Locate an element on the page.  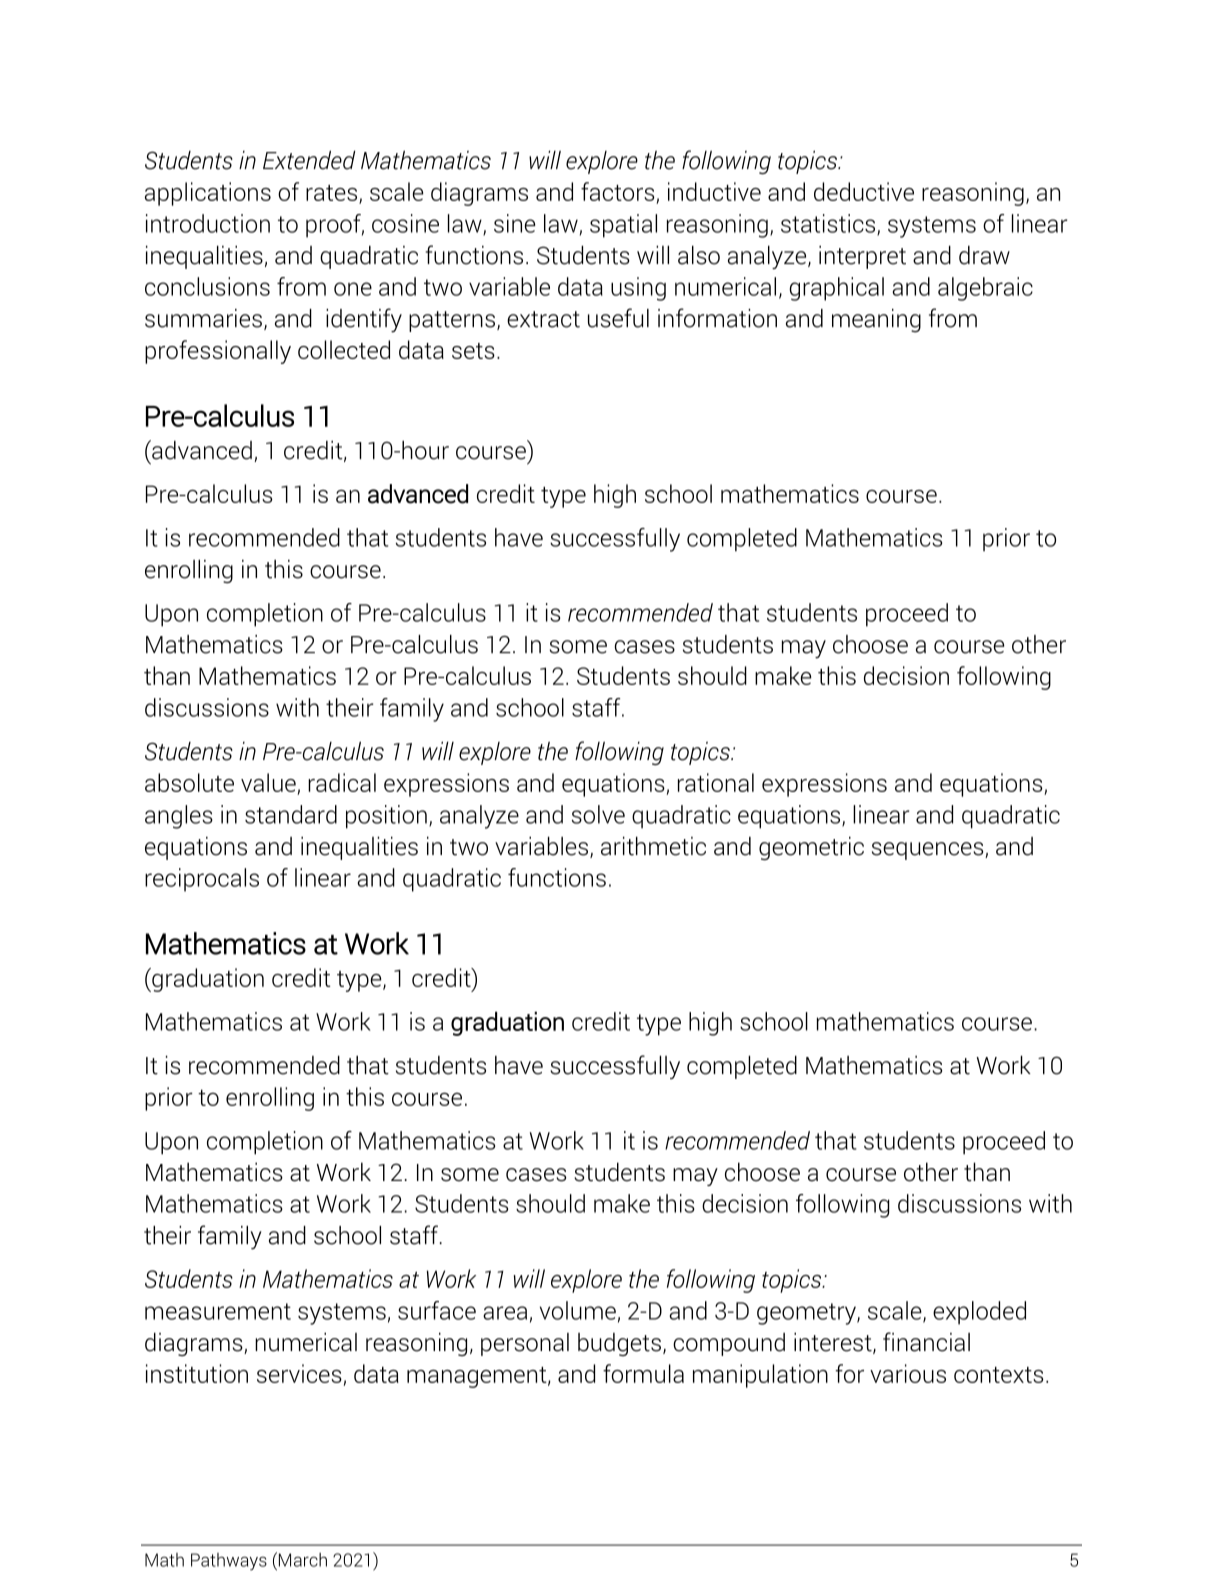
March is located at coordinates (301, 1559).
